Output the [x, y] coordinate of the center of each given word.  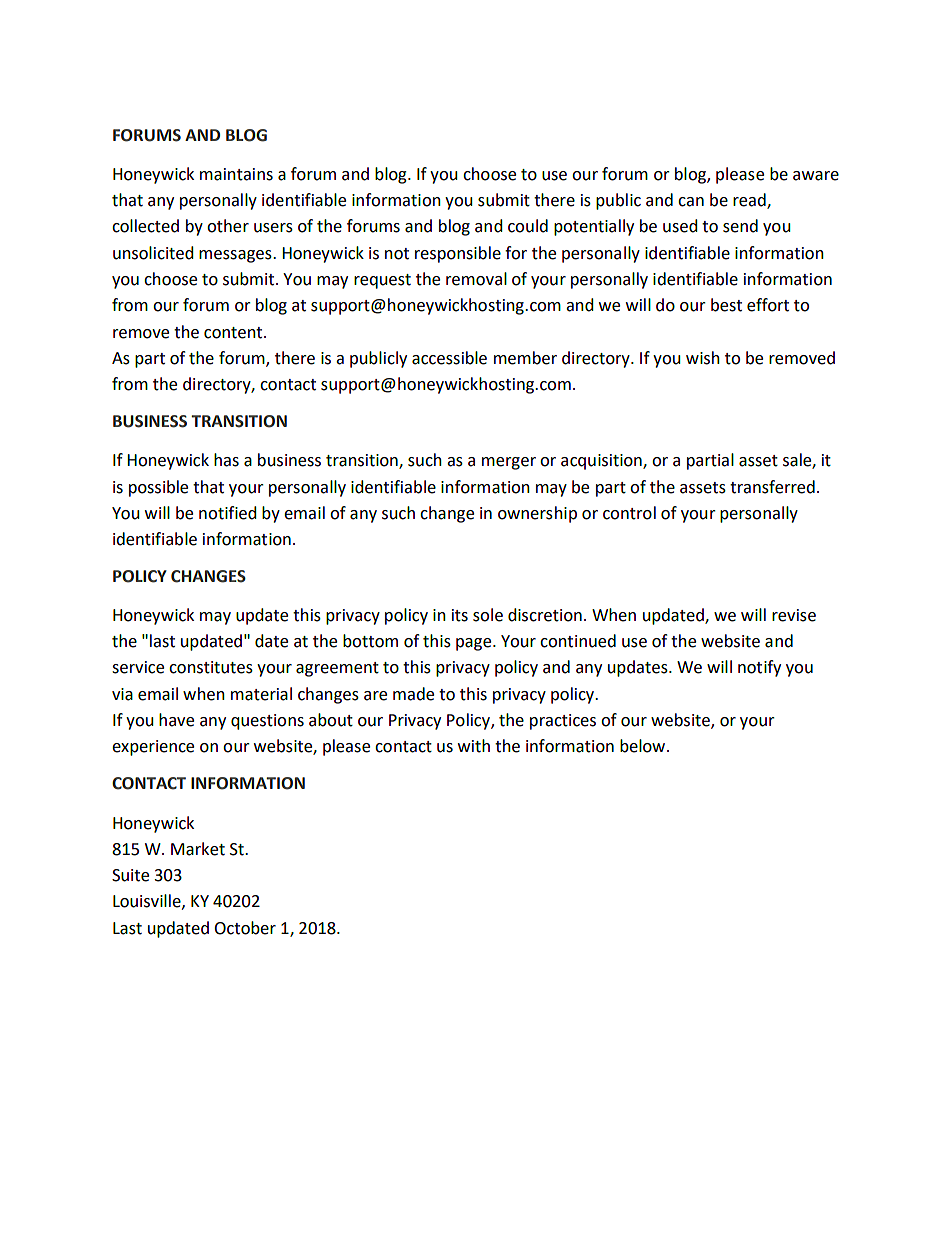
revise [794, 615]
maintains [236, 174]
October [245, 928]
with [474, 746]
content [234, 333]
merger [509, 463]
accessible [449, 358]
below [644, 746]
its [460, 615]
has [226, 460]
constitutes [211, 667]
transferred [772, 487]
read [750, 201]
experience [153, 748]
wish [703, 358]
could [528, 226]
